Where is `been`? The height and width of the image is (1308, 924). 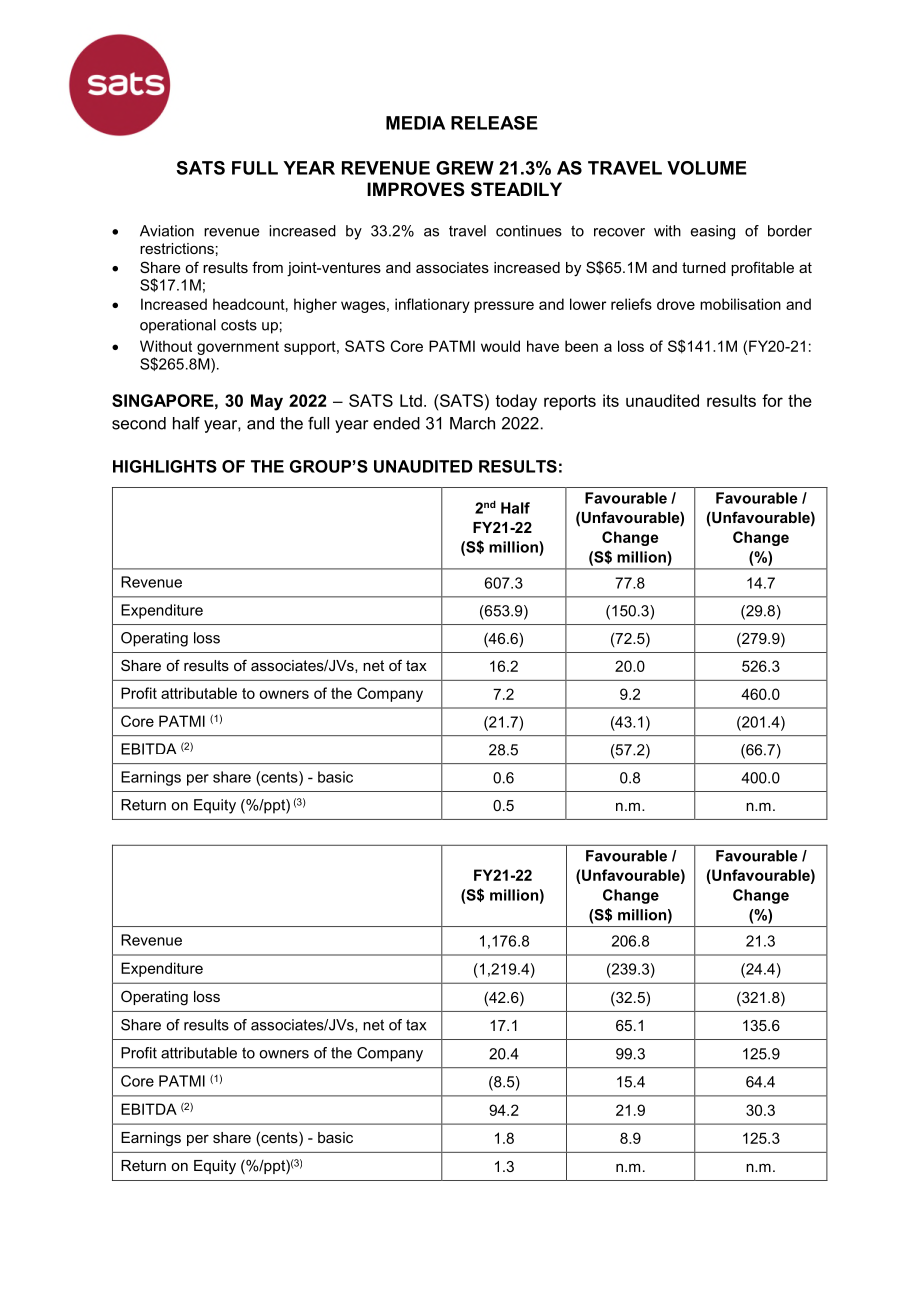 been is located at coordinates (581, 346).
